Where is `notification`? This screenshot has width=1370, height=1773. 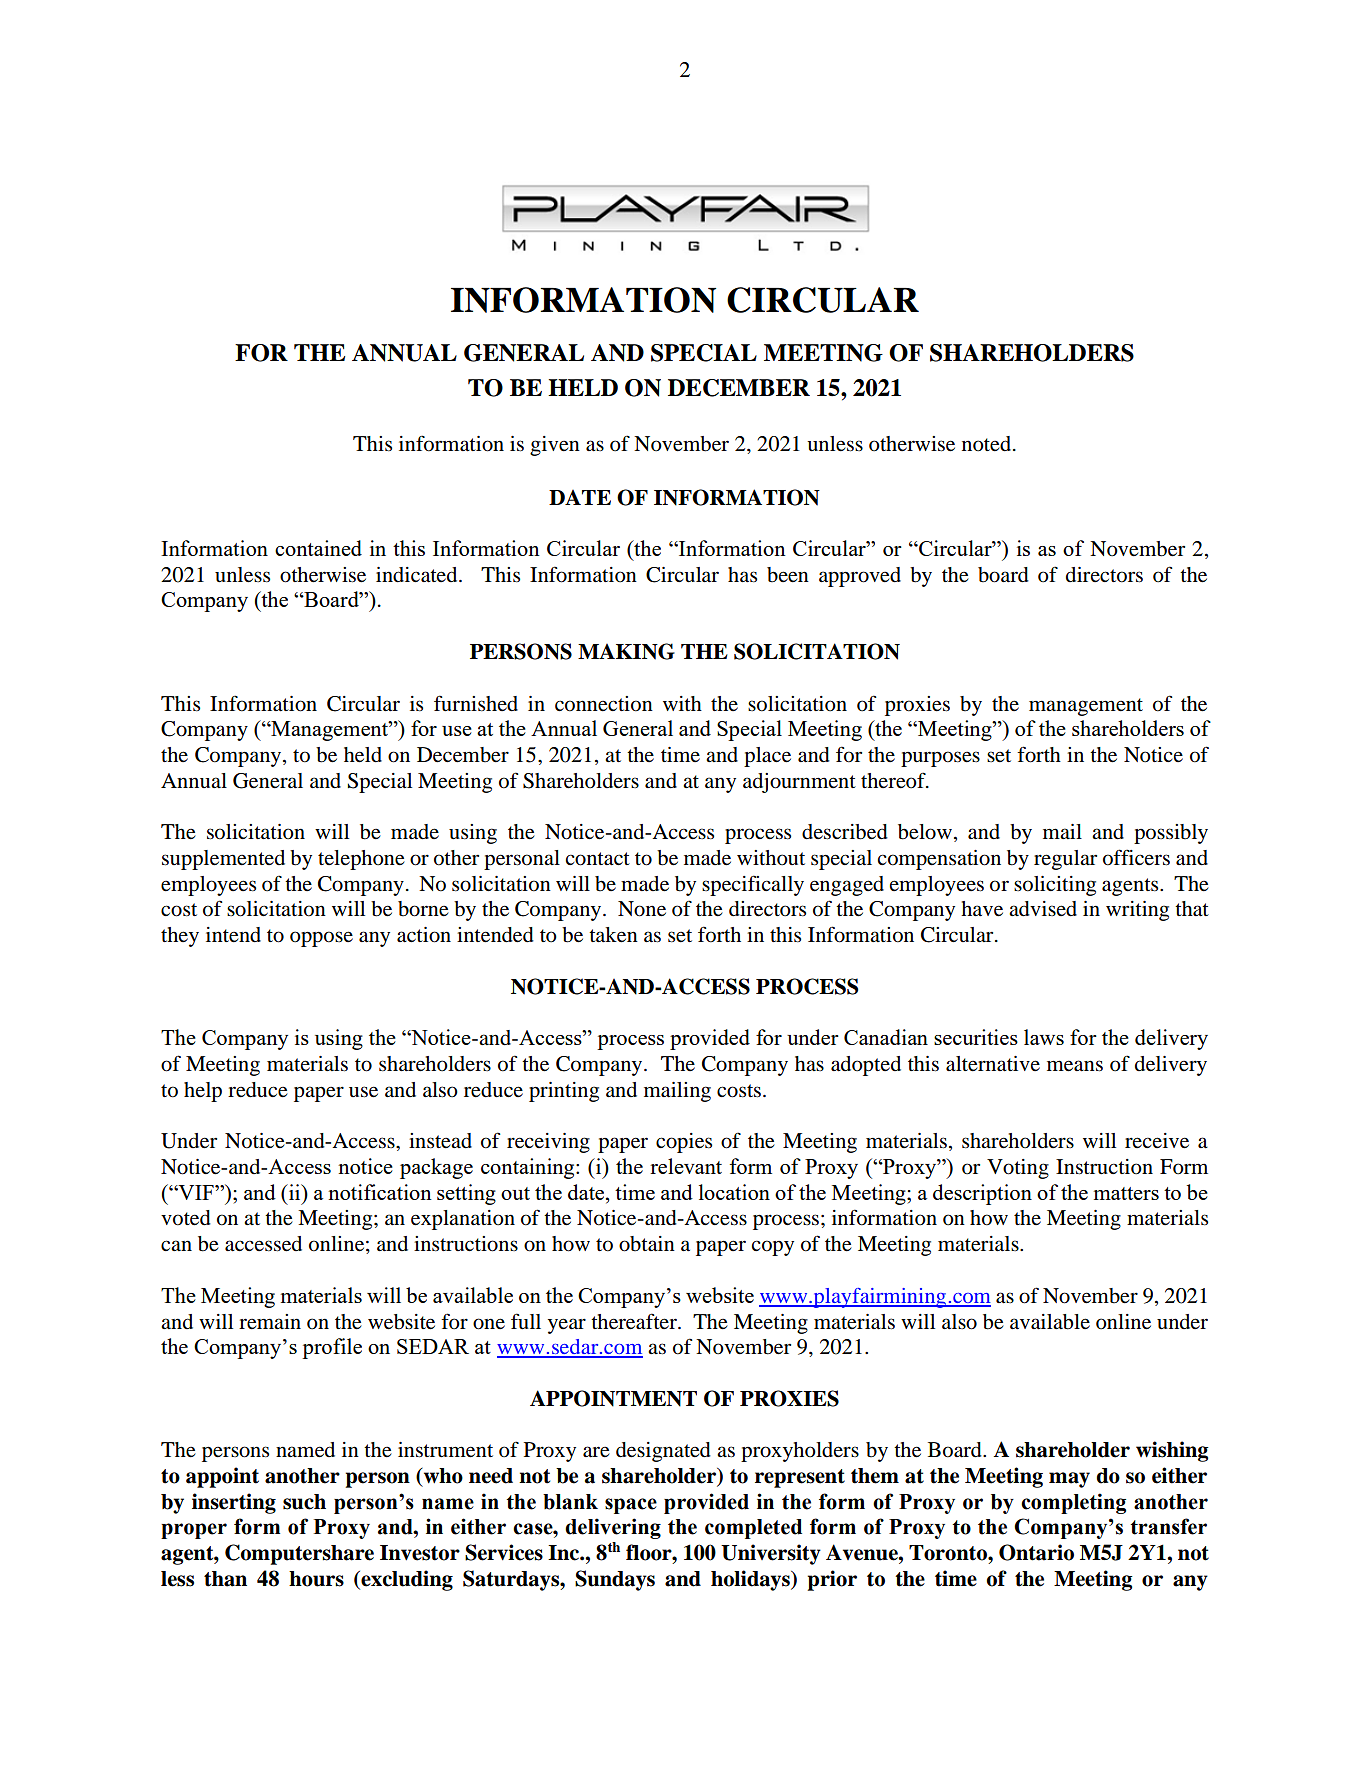 notification is located at coordinates (380, 1192).
